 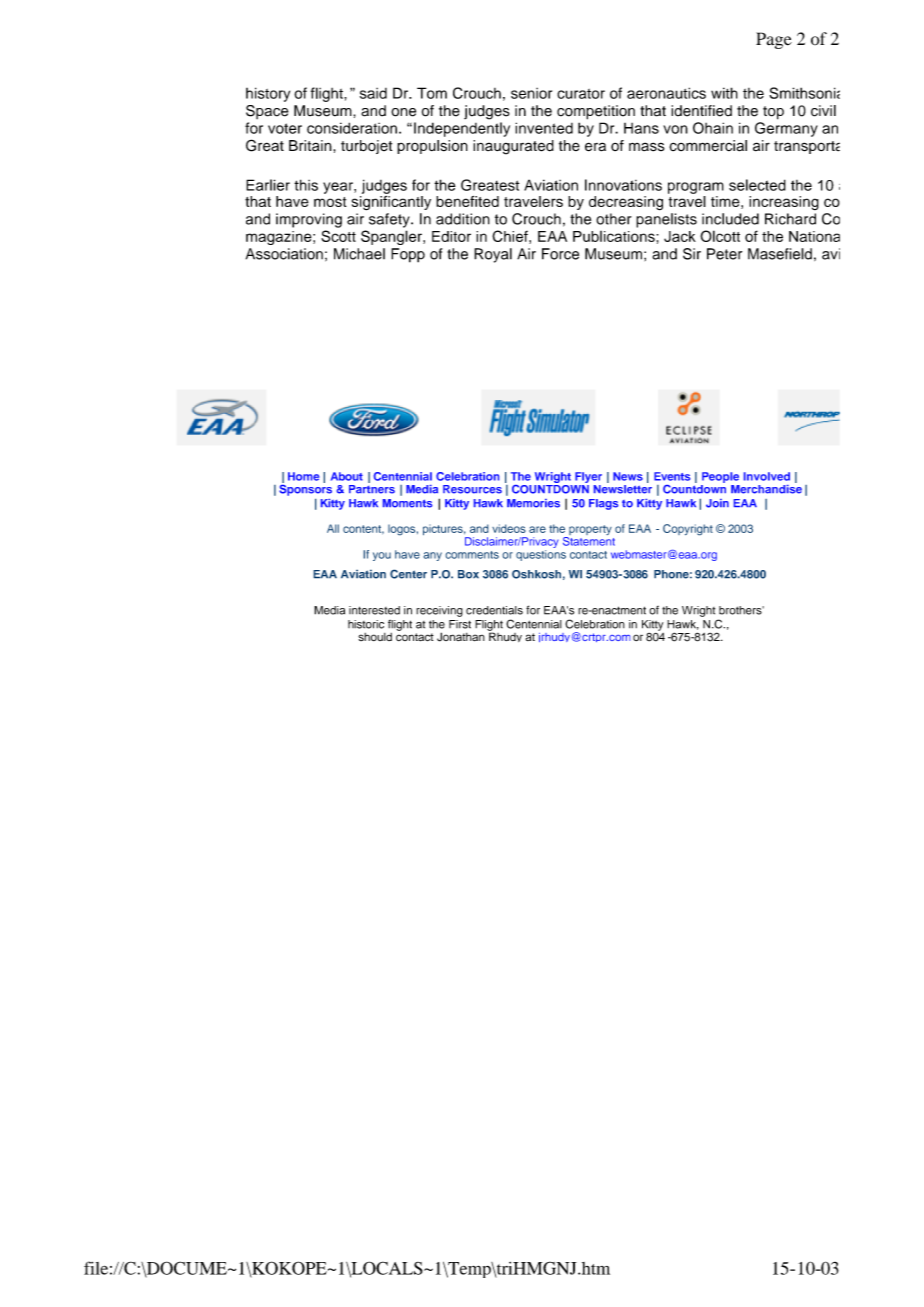 I want to click on said, so click(x=373, y=93).
